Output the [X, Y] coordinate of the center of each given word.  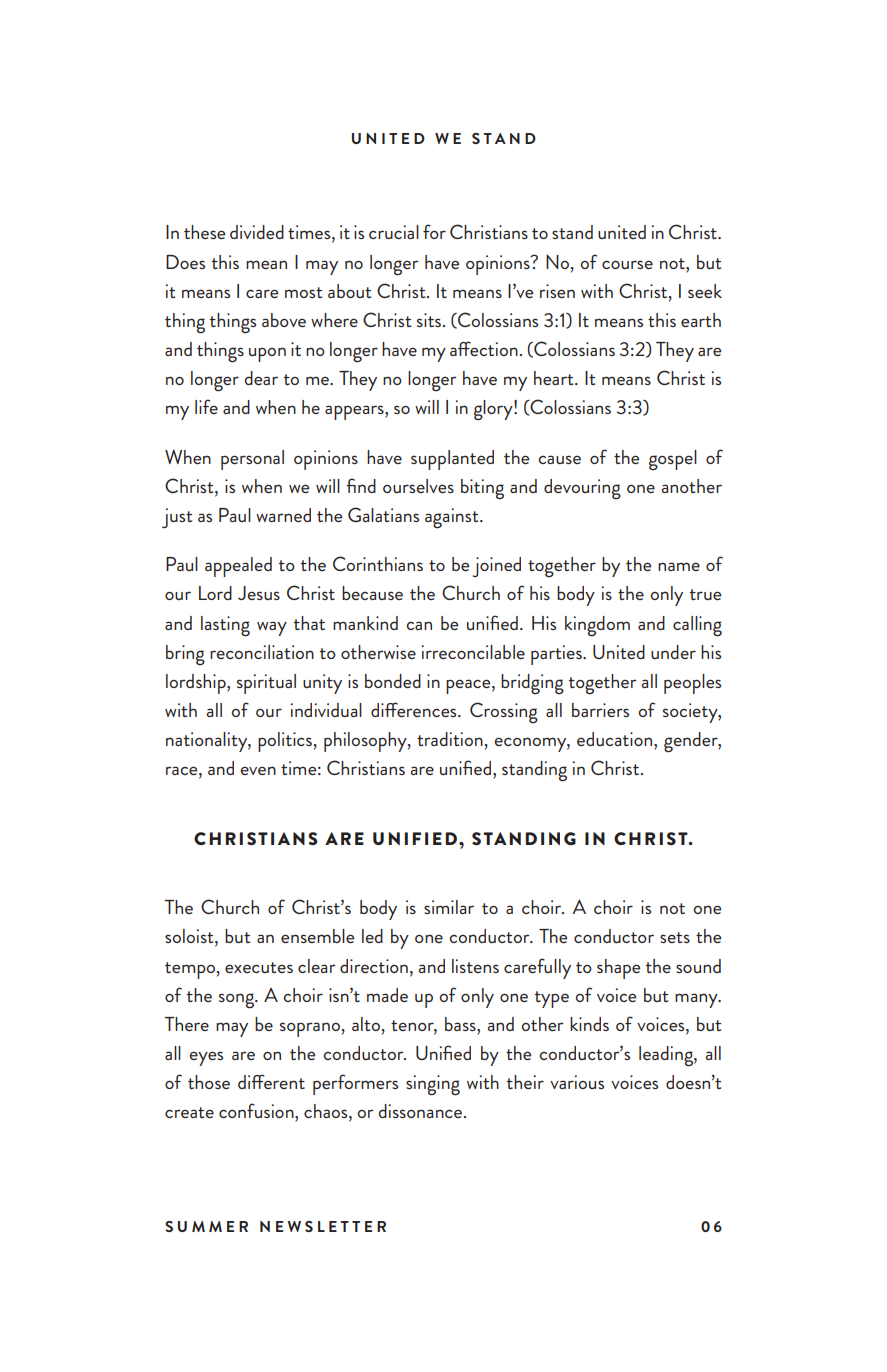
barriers [600, 710]
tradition [450, 739]
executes [259, 967]
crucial [394, 232]
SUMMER [206, 1226]
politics [285, 742]
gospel [673, 460]
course [627, 264]
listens [475, 966]
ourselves [418, 486]
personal [252, 460]
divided [257, 232]
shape [618, 969]
